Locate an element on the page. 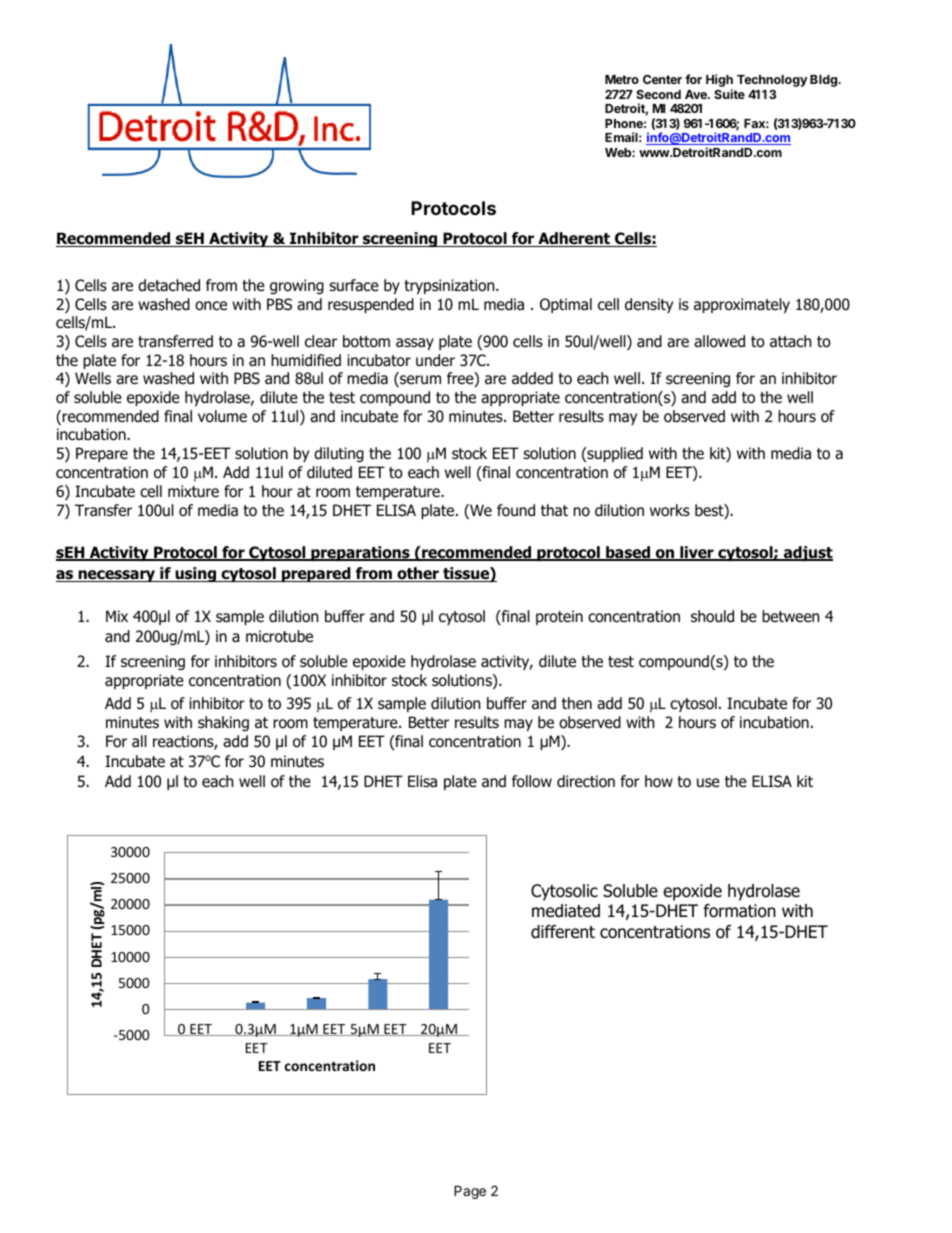 This image has height=1233, width=952. mixture is located at coordinates (193, 491).
